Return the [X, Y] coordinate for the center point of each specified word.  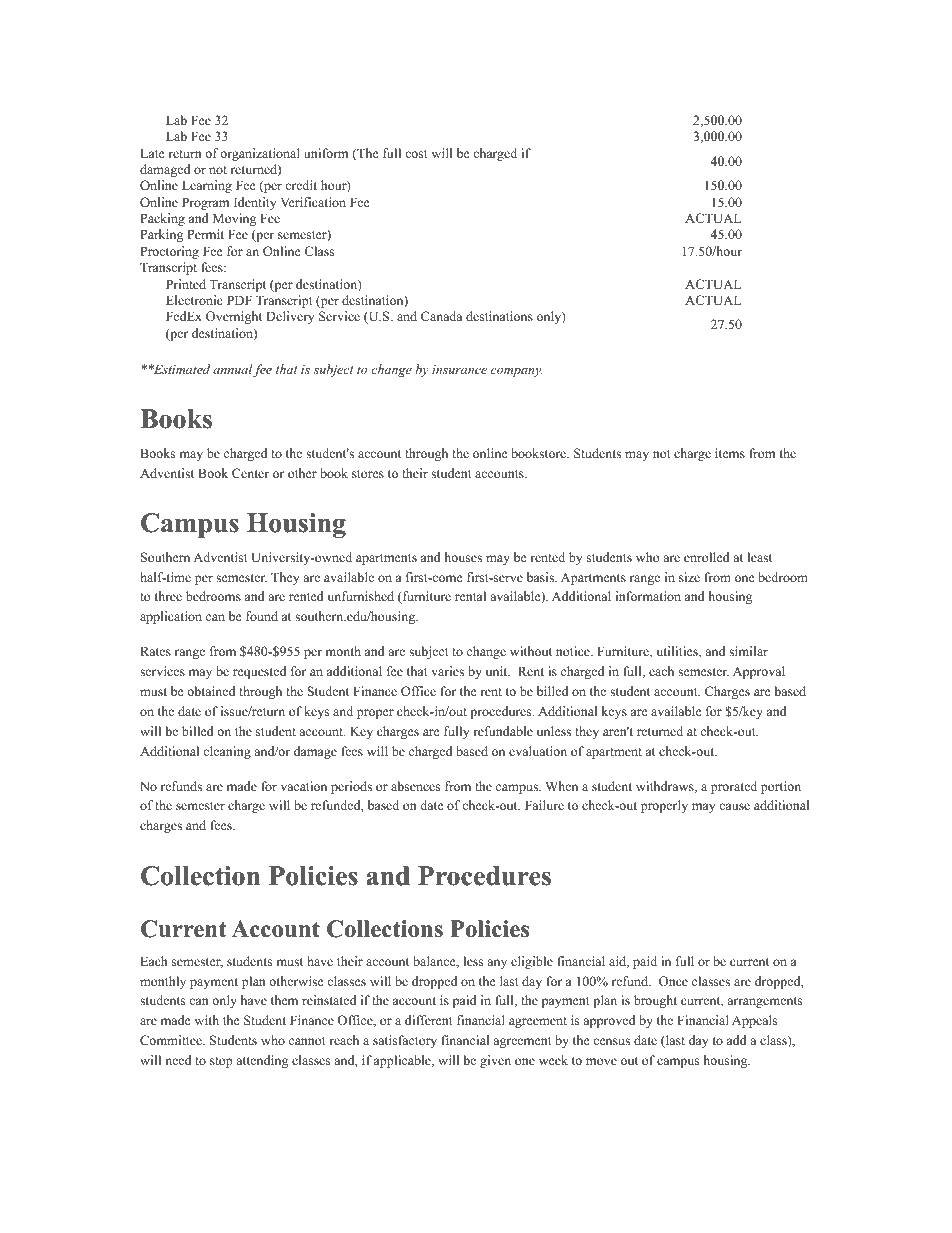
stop [221, 1062]
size [689, 577]
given [495, 1061]
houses [463, 557]
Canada [441, 316]
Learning [207, 186]
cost [416, 154]
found [262, 616]
